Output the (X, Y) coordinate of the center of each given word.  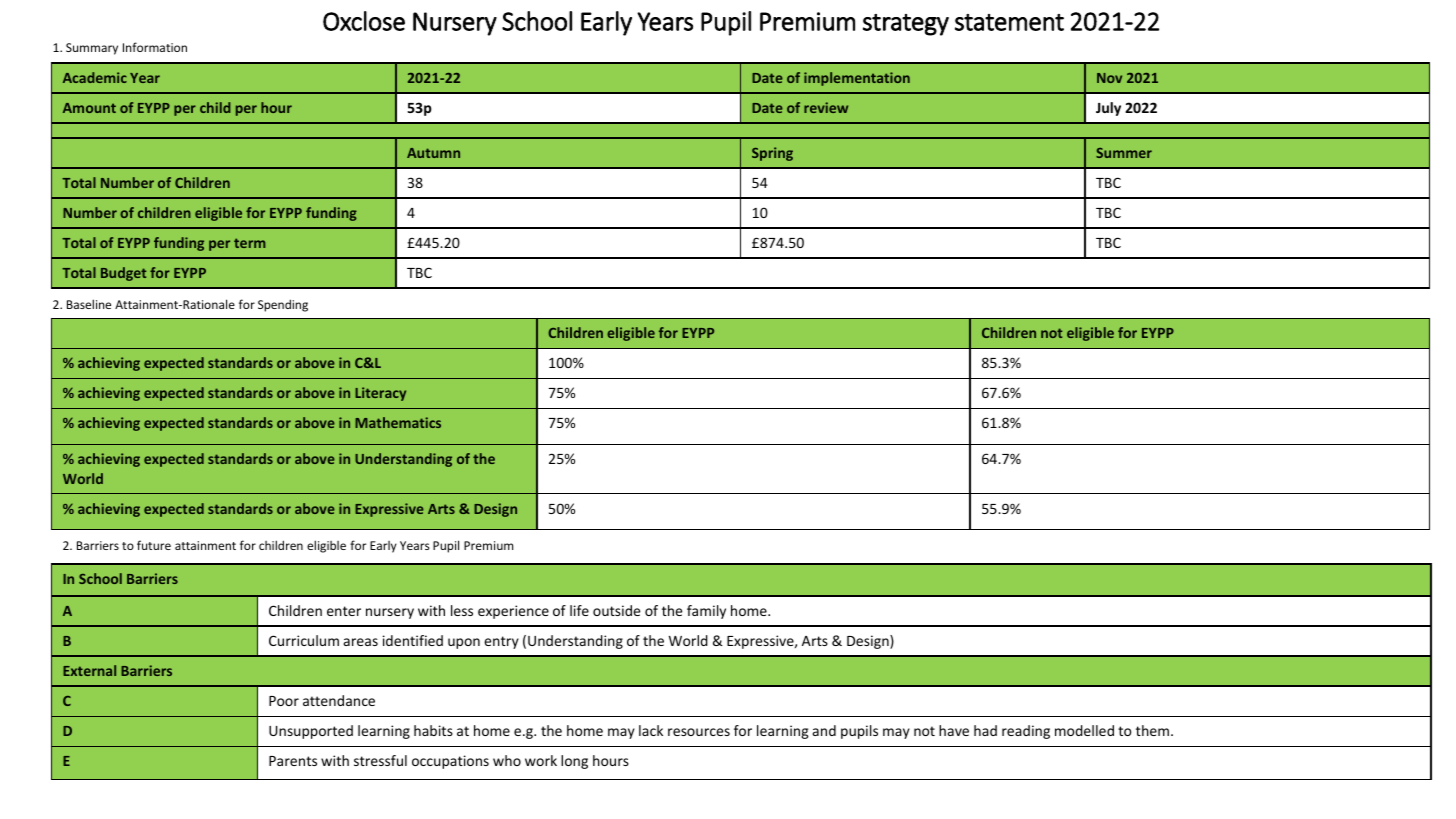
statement (1009, 22)
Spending (283, 305)
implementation (857, 79)
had (985, 730)
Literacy (380, 394)
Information (155, 47)
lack (651, 730)
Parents (293, 761)
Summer (1124, 153)
